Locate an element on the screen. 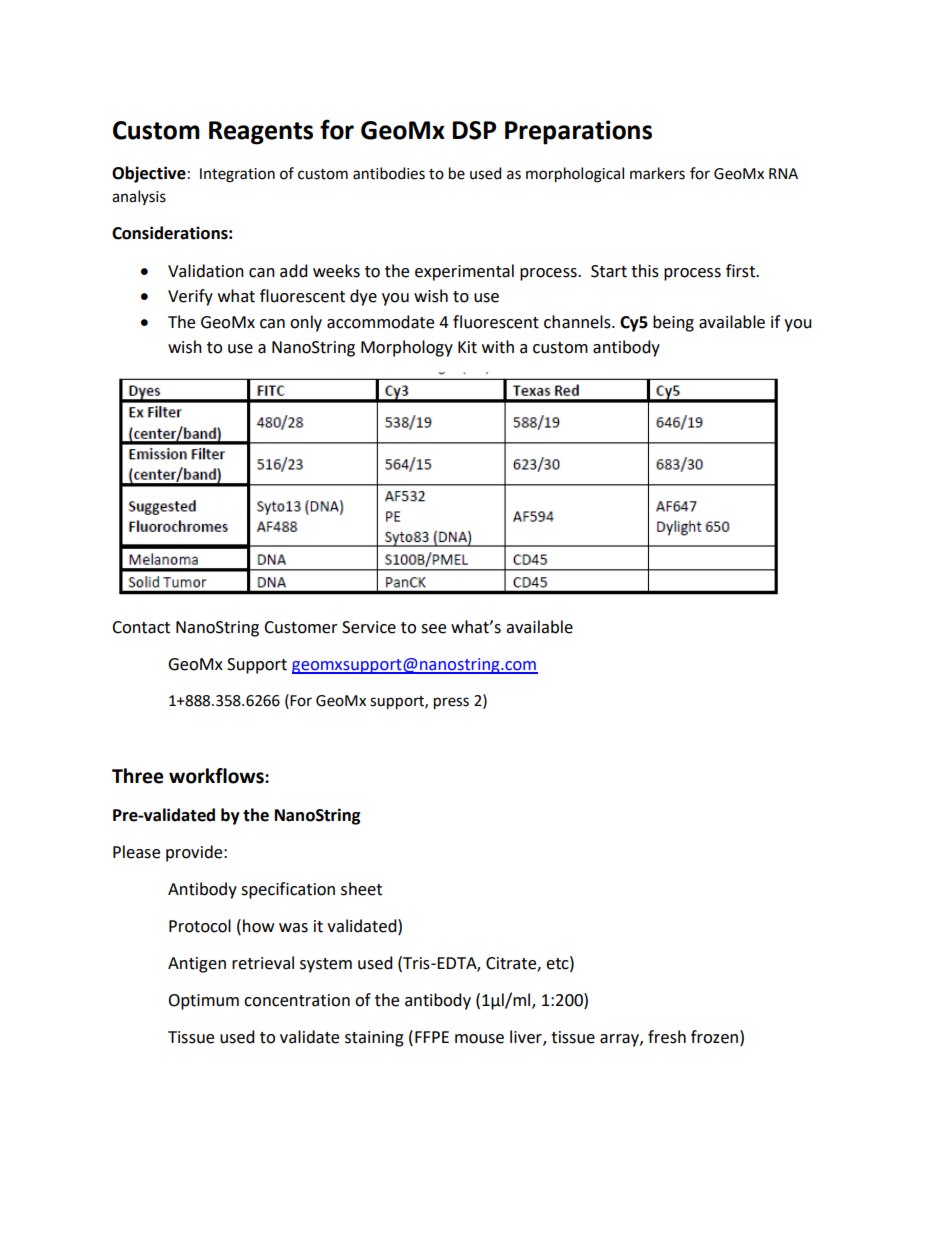 The width and height of the screenshot is (952, 1233). Integration is located at coordinates (237, 175).
